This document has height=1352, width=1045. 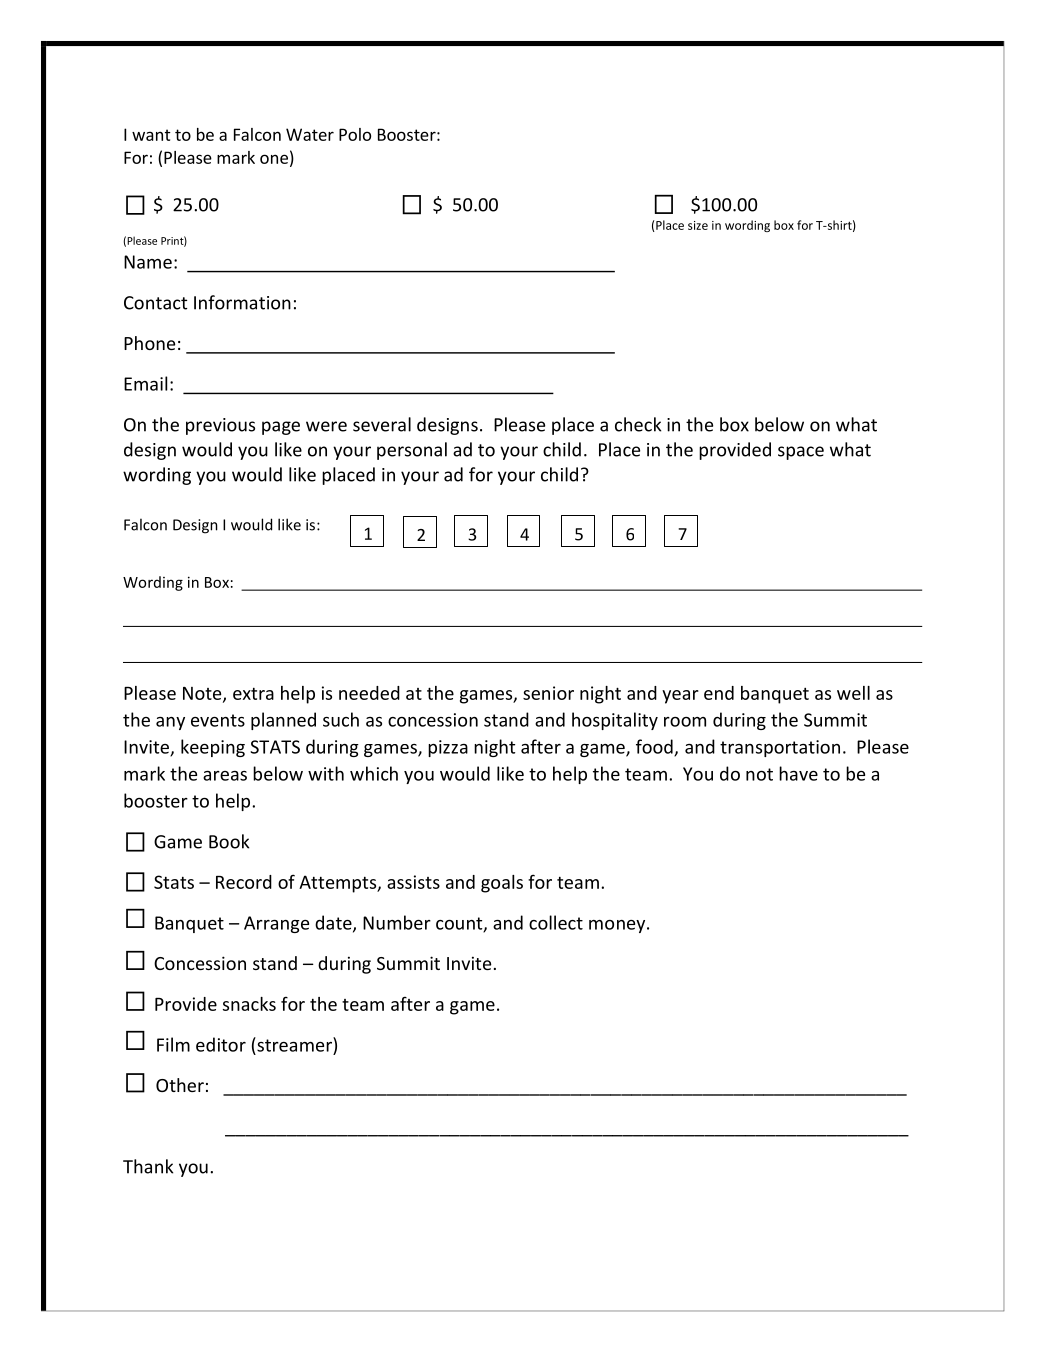 What do you see at coordinates (355, 134) in the document?
I see `Polo` at bounding box center [355, 134].
